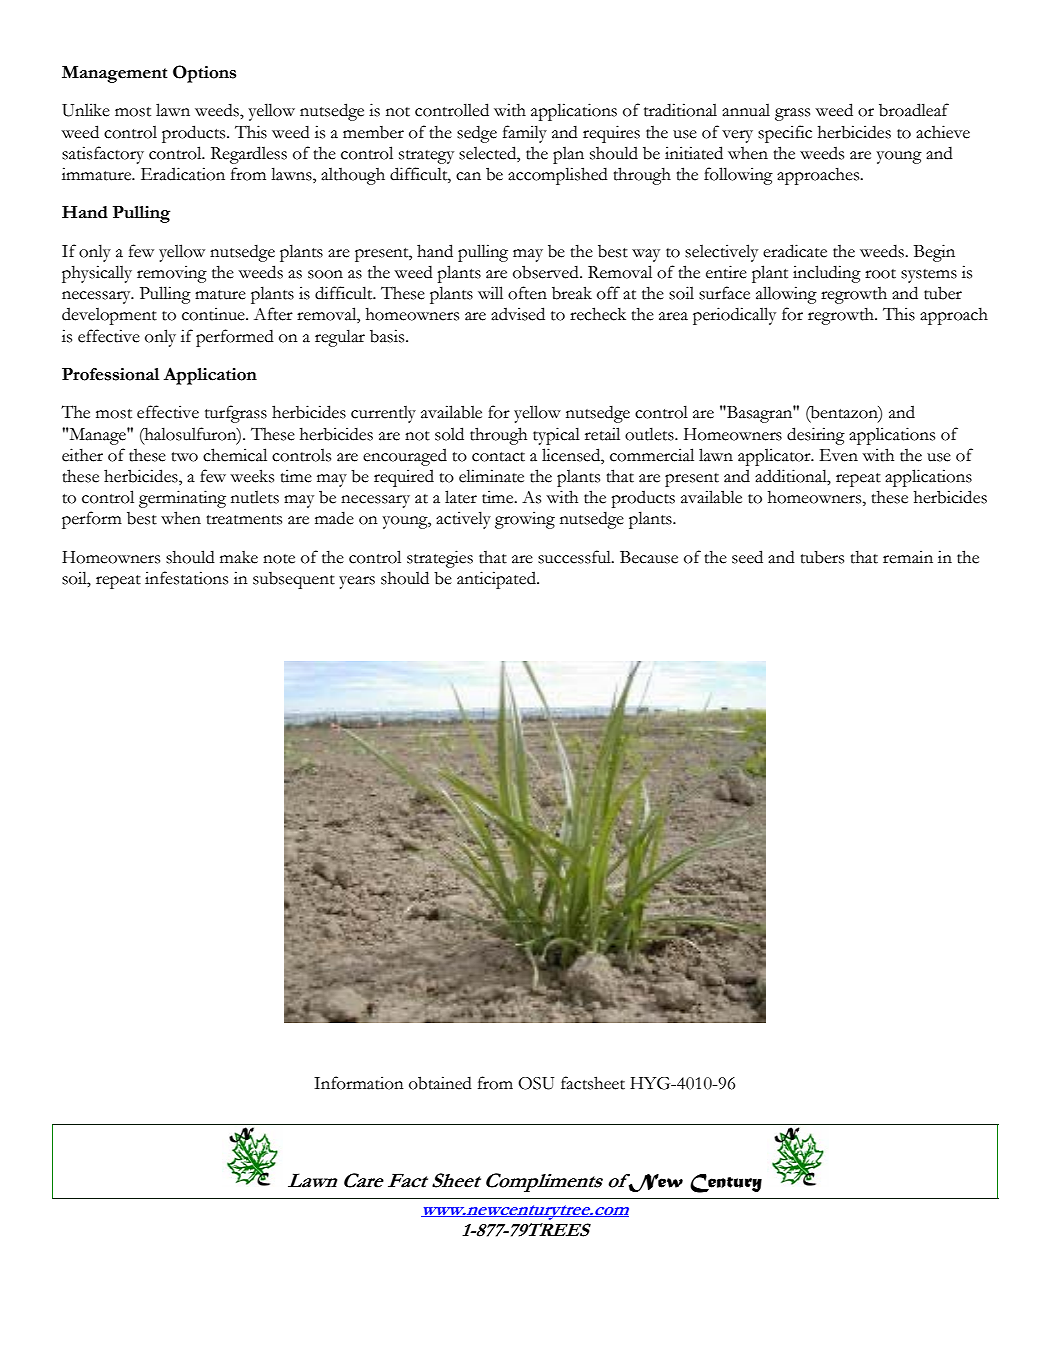 This document has width=1050, height=1358. I want to click on specific, so click(785, 134).
